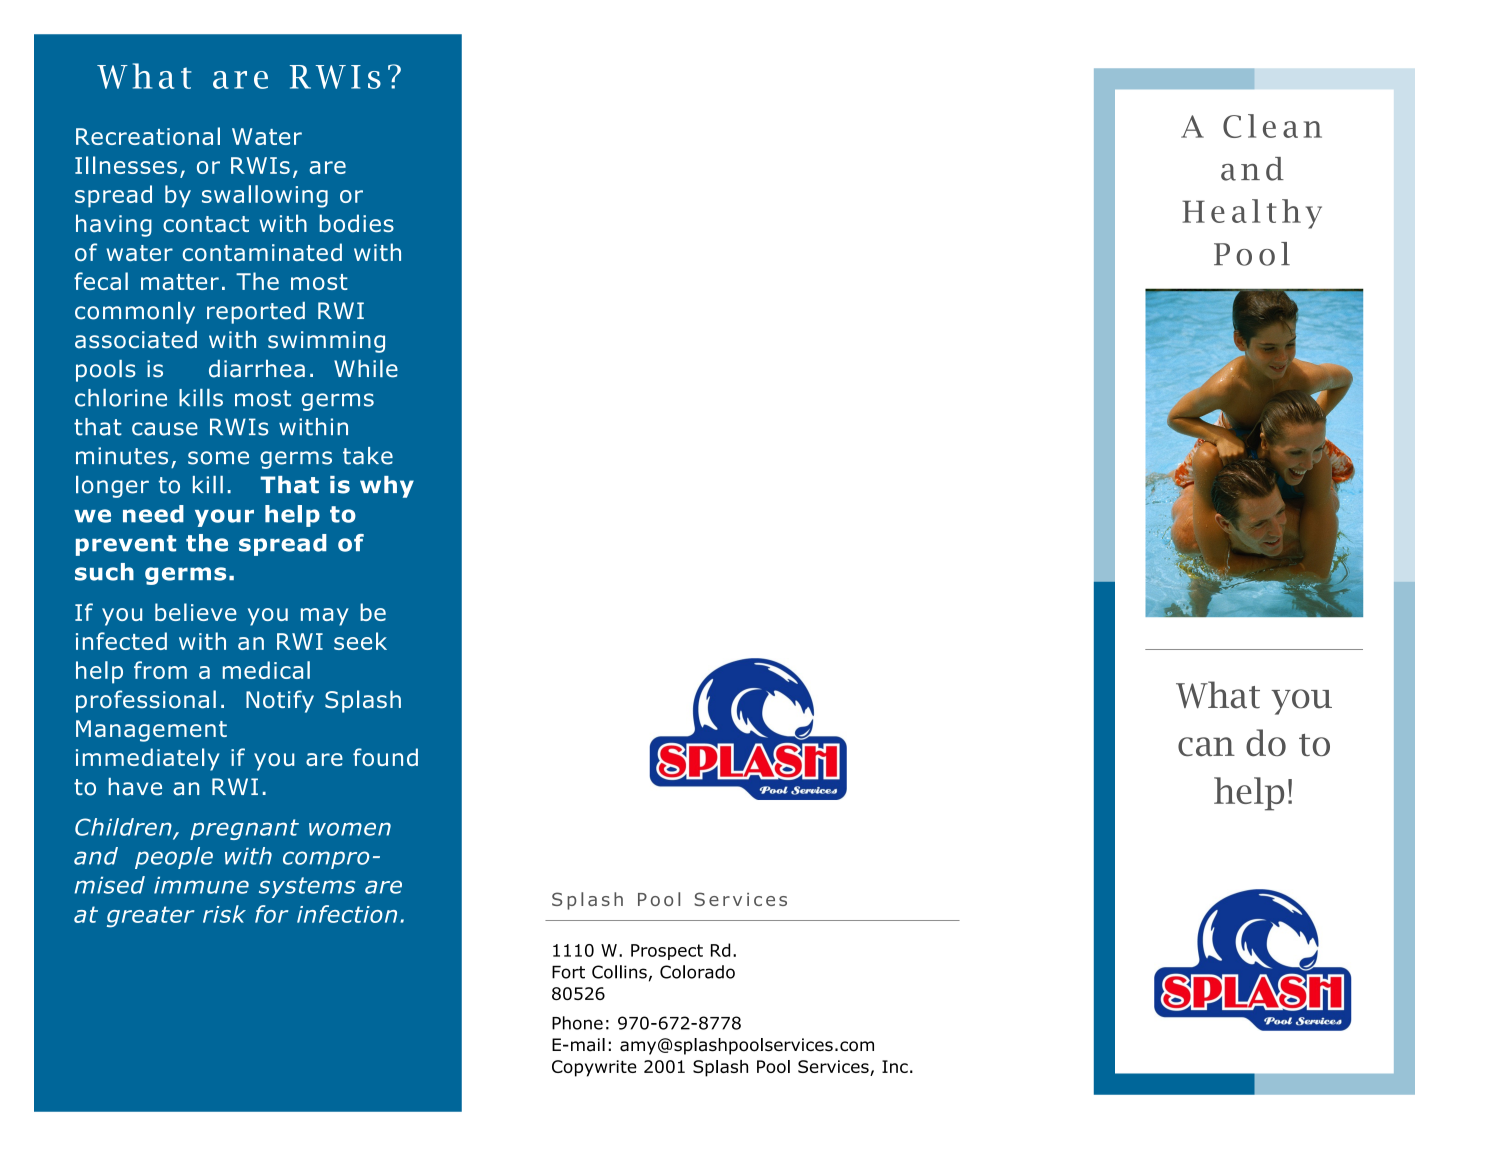 This screenshot has height=1163, width=1505. Describe the element at coordinates (356, 223) in the screenshot. I see `bodies` at that location.
